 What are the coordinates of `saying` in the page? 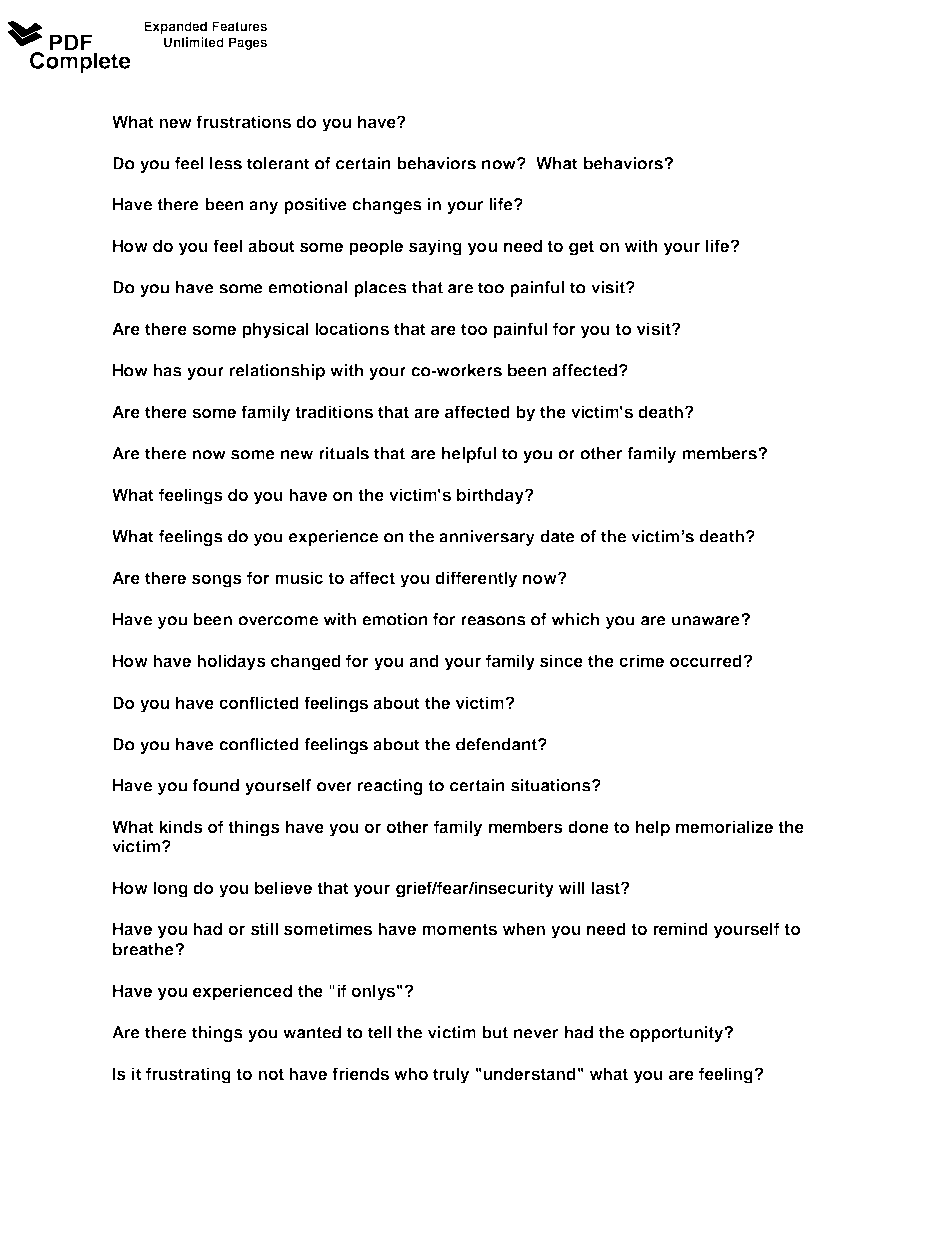 It's located at (435, 247).
